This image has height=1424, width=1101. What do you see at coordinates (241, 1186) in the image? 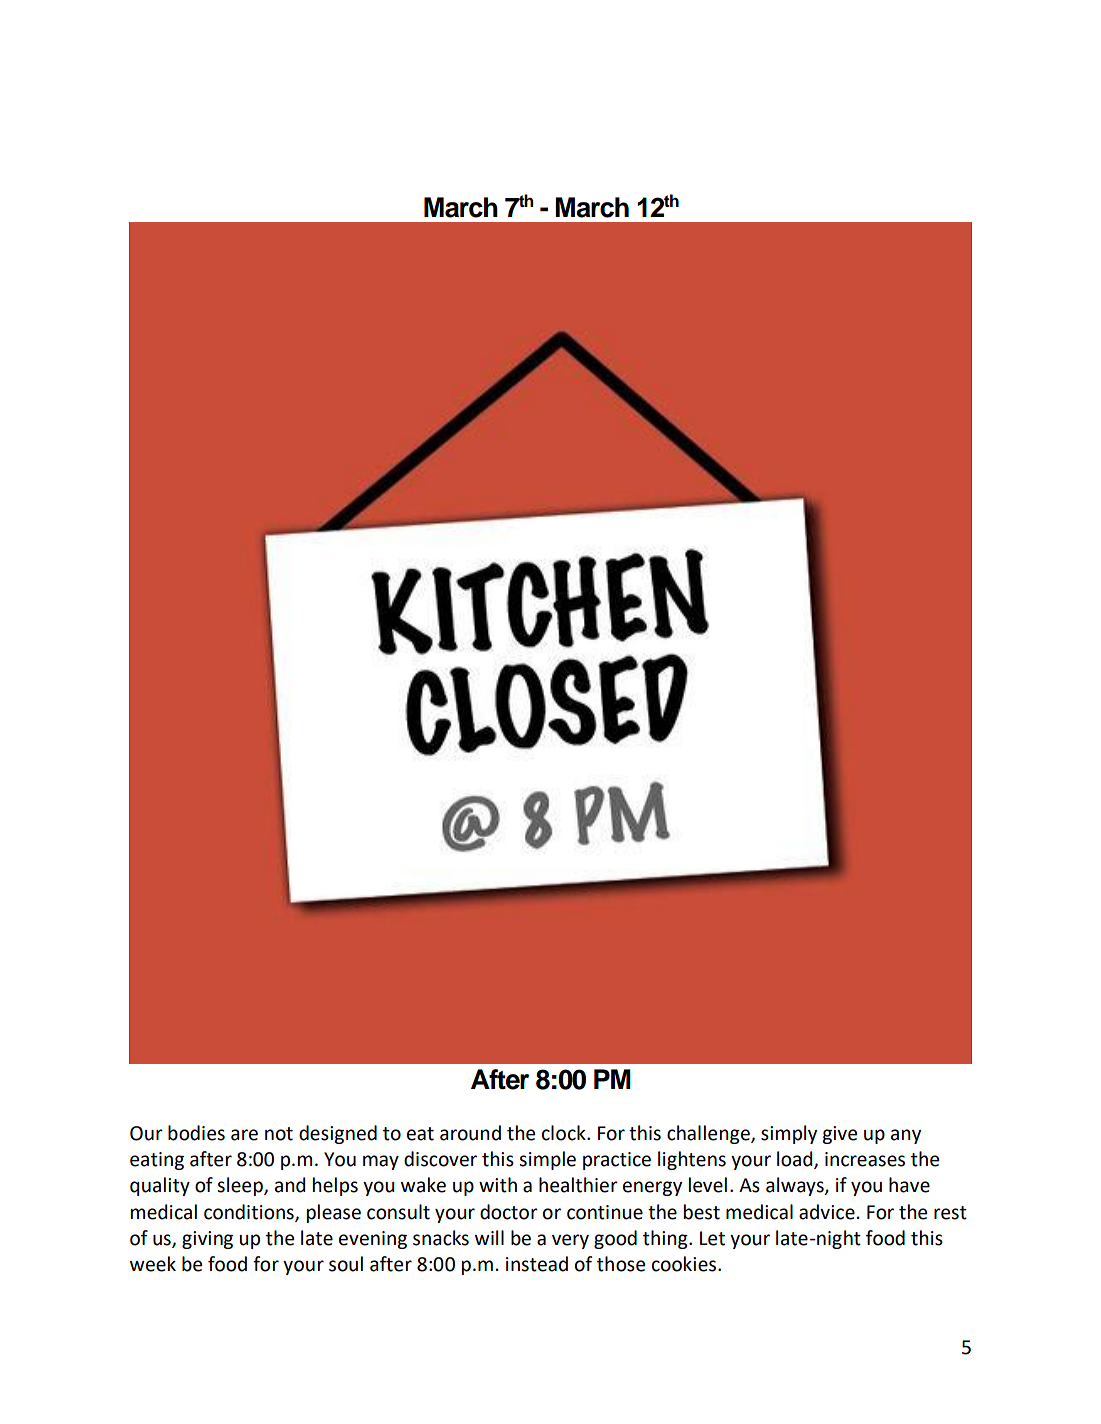
I see `sleep` at bounding box center [241, 1186].
